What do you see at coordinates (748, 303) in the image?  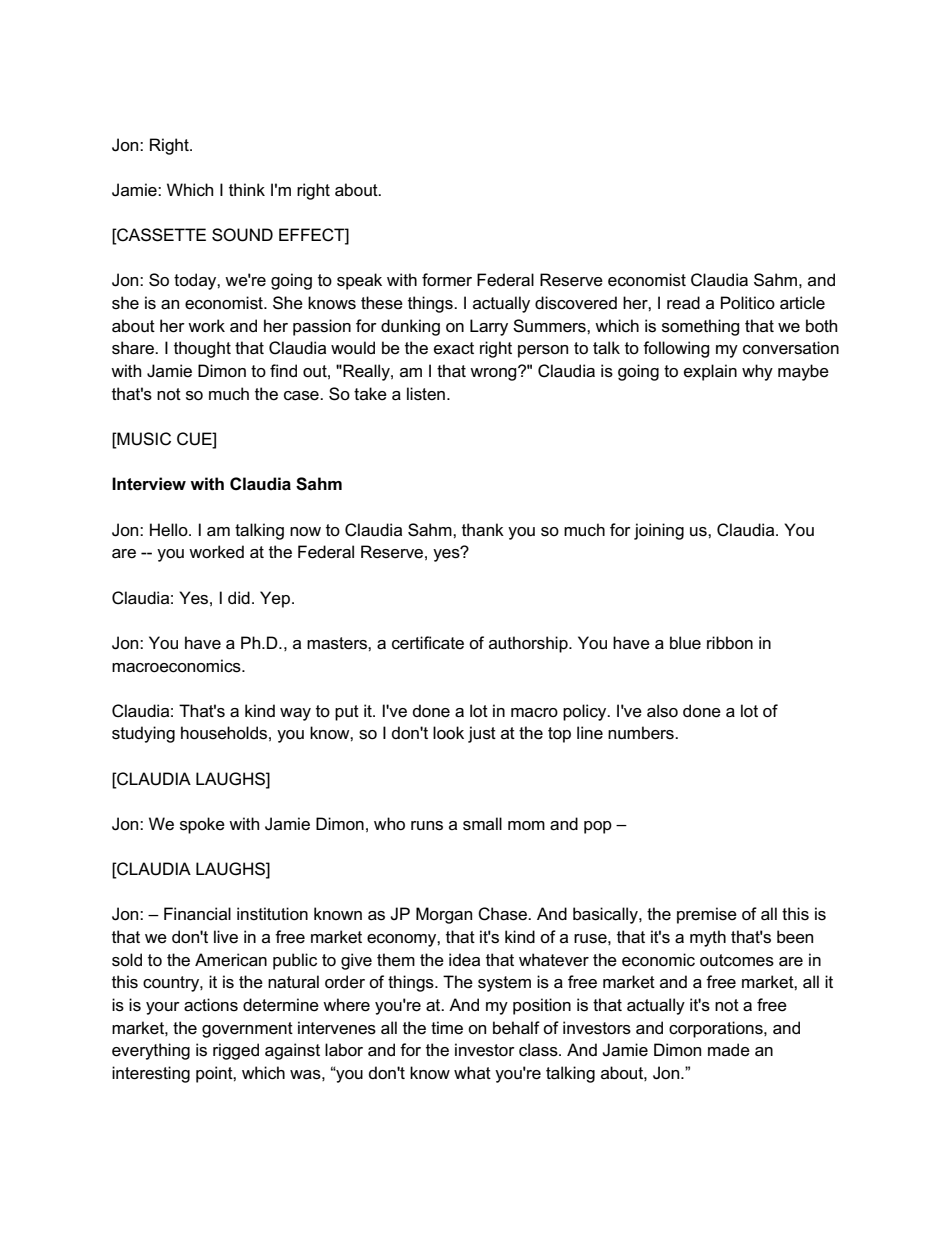 I see `Politico` at bounding box center [748, 303].
